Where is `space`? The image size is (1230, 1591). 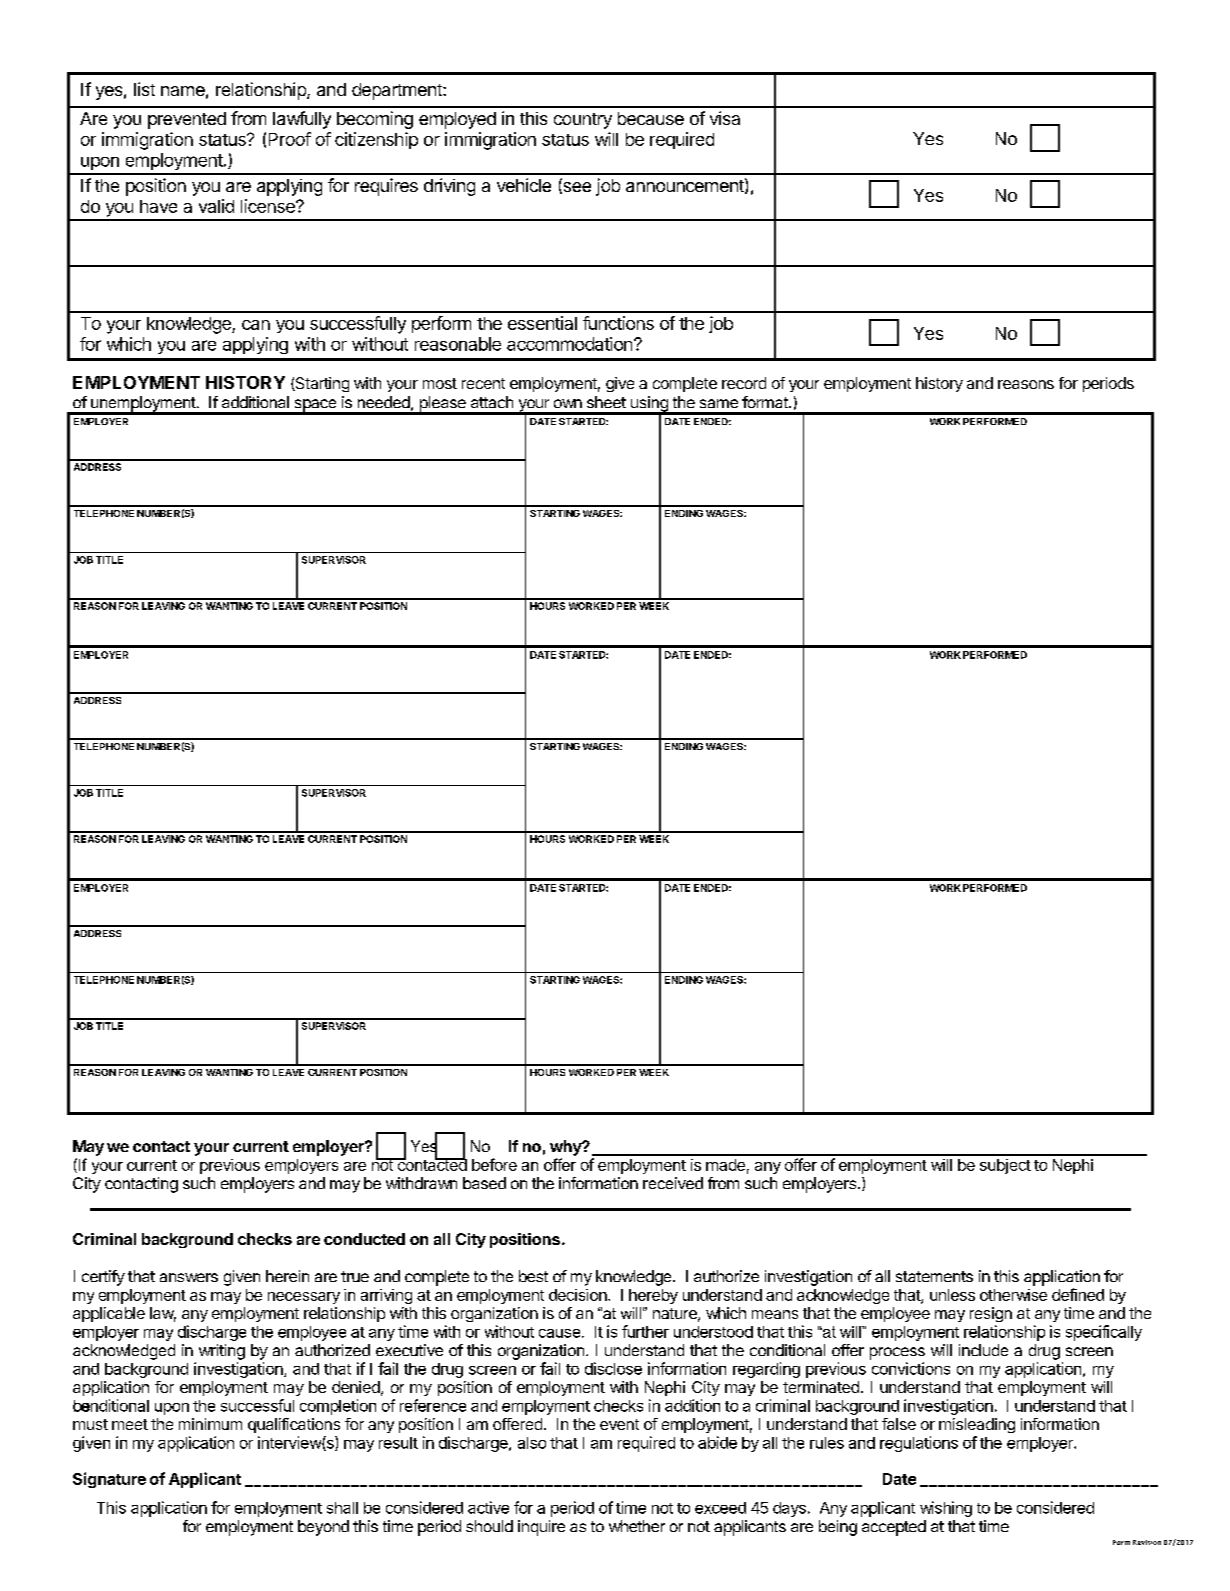
space is located at coordinates (315, 406).
